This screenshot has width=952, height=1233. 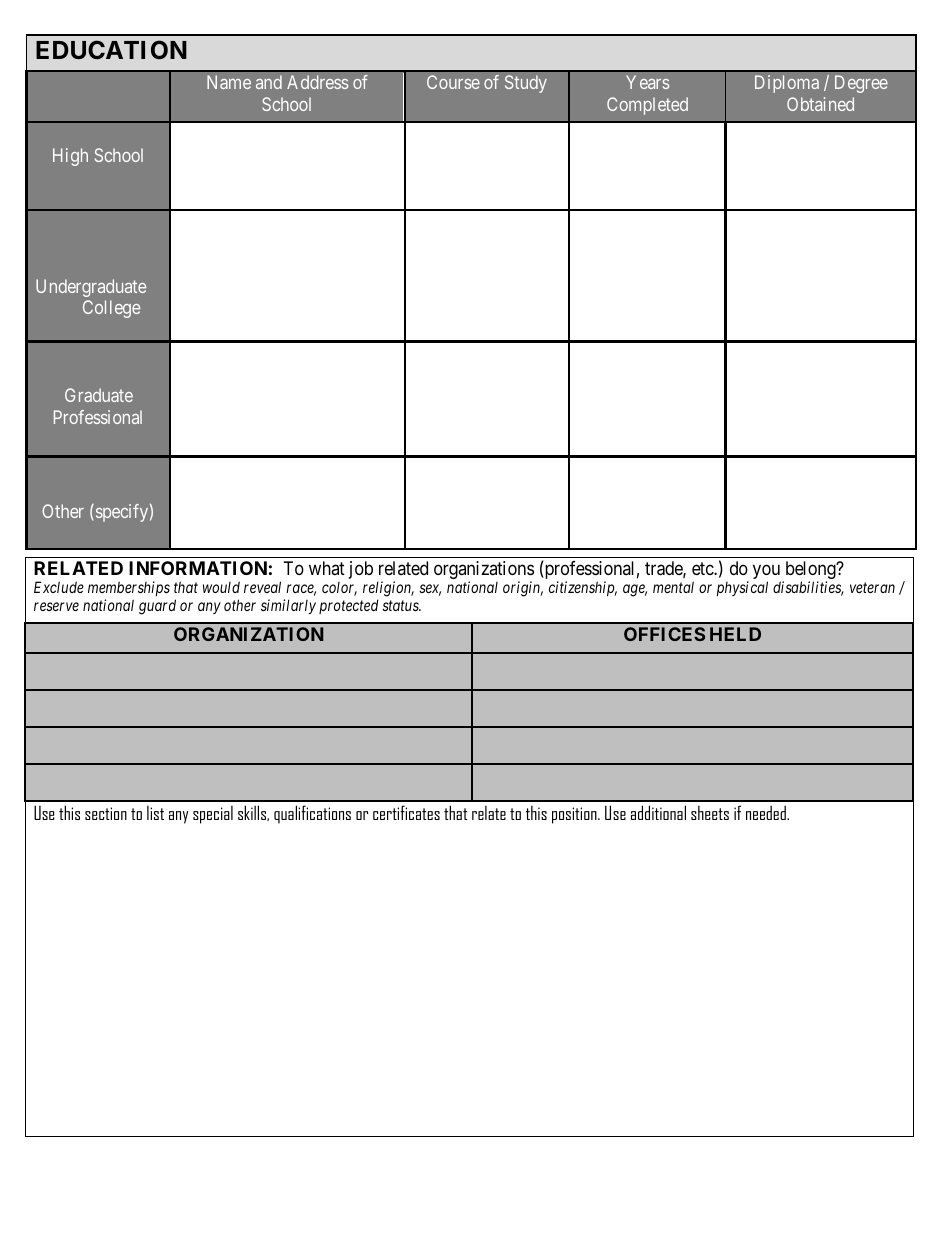 What do you see at coordinates (111, 50) in the screenshot?
I see `EDUCATION` at bounding box center [111, 50].
